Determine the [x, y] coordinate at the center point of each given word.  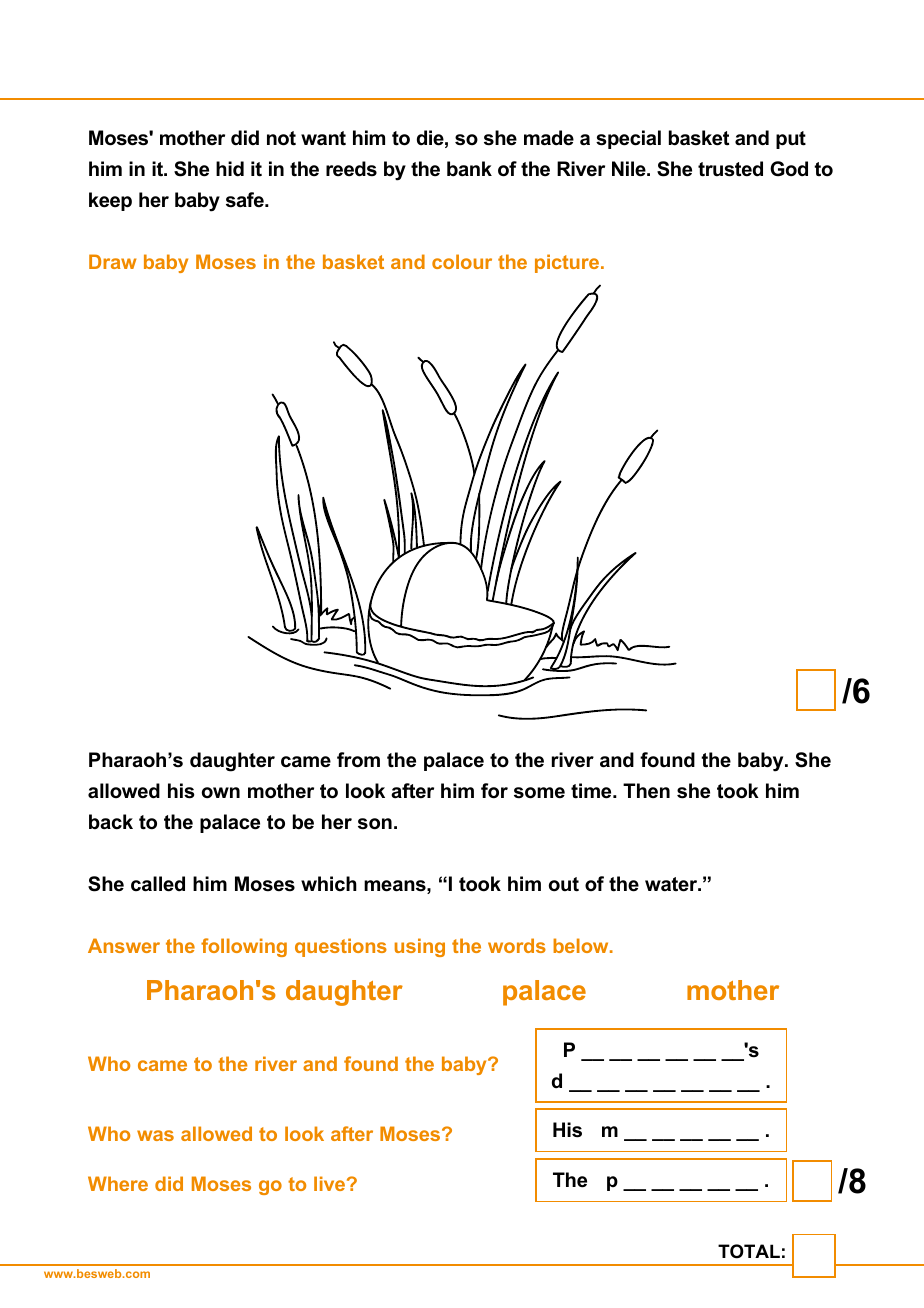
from [358, 760]
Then [646, 791]
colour [462, 261]
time [592, 791]
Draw [112, 261]
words [517, 945]
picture [567, 263]
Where [118, 1183]
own [221, 793]
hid [230, 169]
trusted [730, 169]
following [244, 947]
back [111, 822]
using [420, 947]
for [494, 791]
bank [469, 169]
